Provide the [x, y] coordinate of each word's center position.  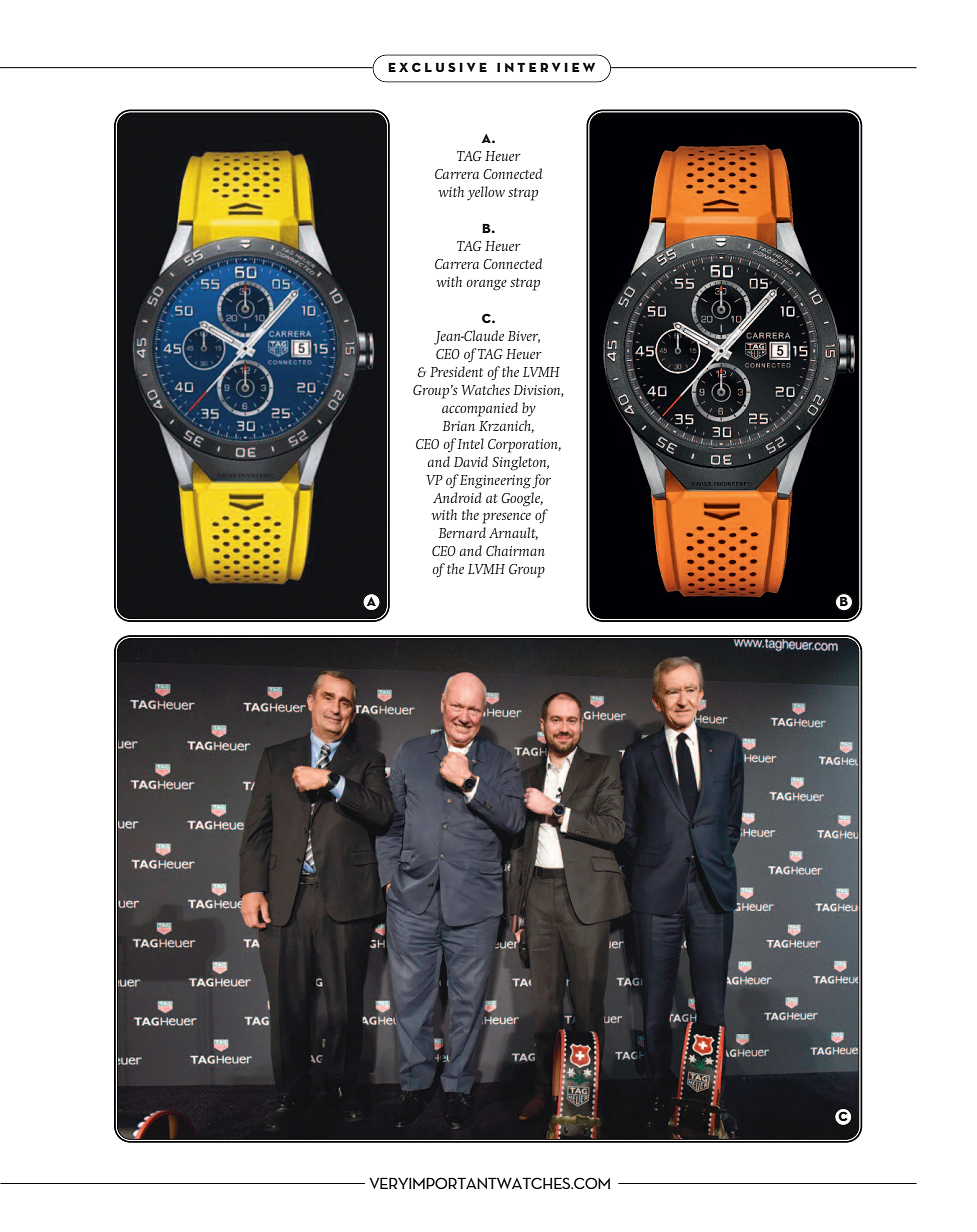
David [471, 461]
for [541, 481]
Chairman [515, 550]
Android [457, 497]
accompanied [480, 409]
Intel [470, 443]
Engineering [495, 482]
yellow [486, 193]
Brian [458, 426]
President [456, 371]
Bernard [462, 532]
